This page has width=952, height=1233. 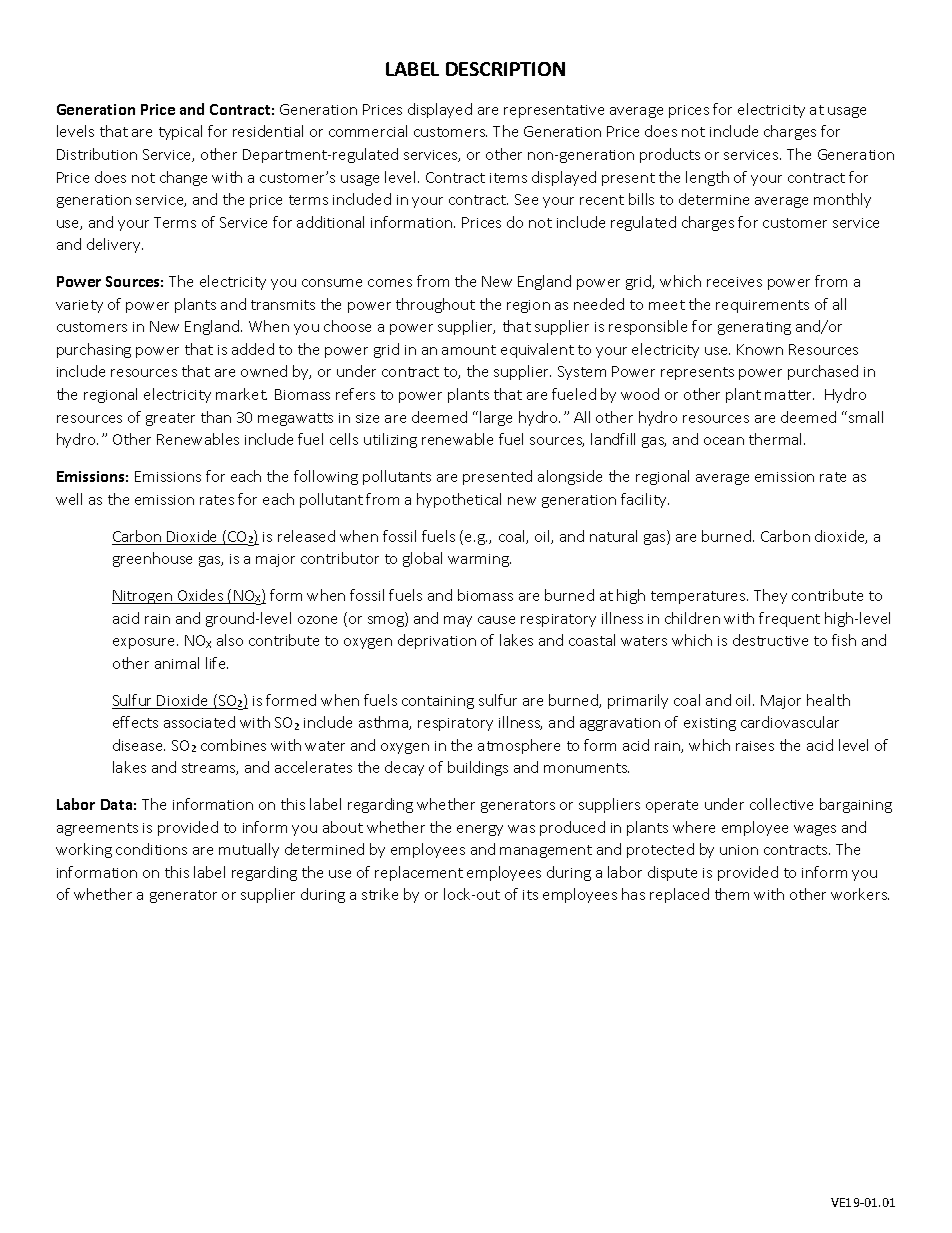 I want to click on animal, so click(x=177, y=663).
